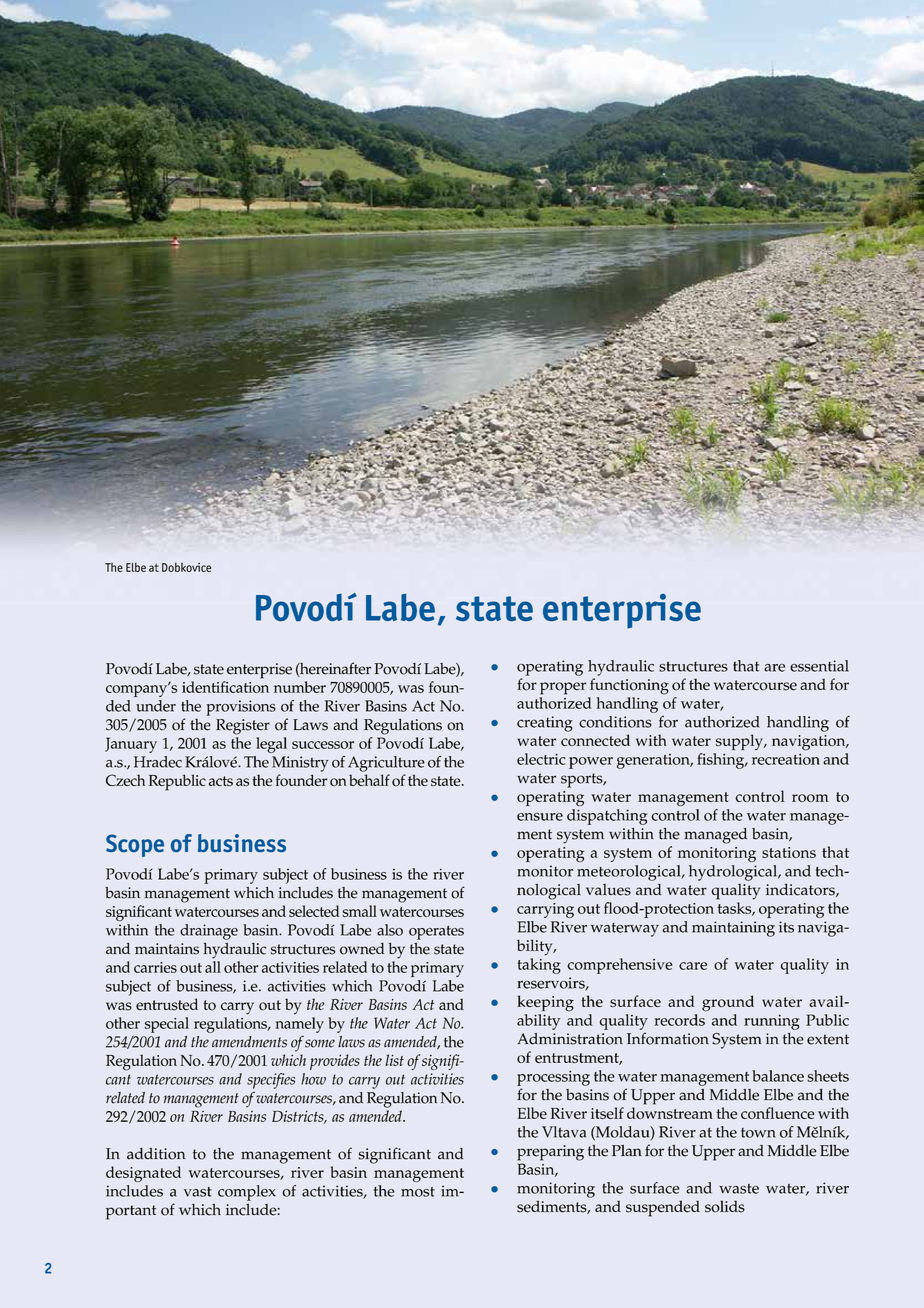  I want to click on vast, so click(198, 1192).
